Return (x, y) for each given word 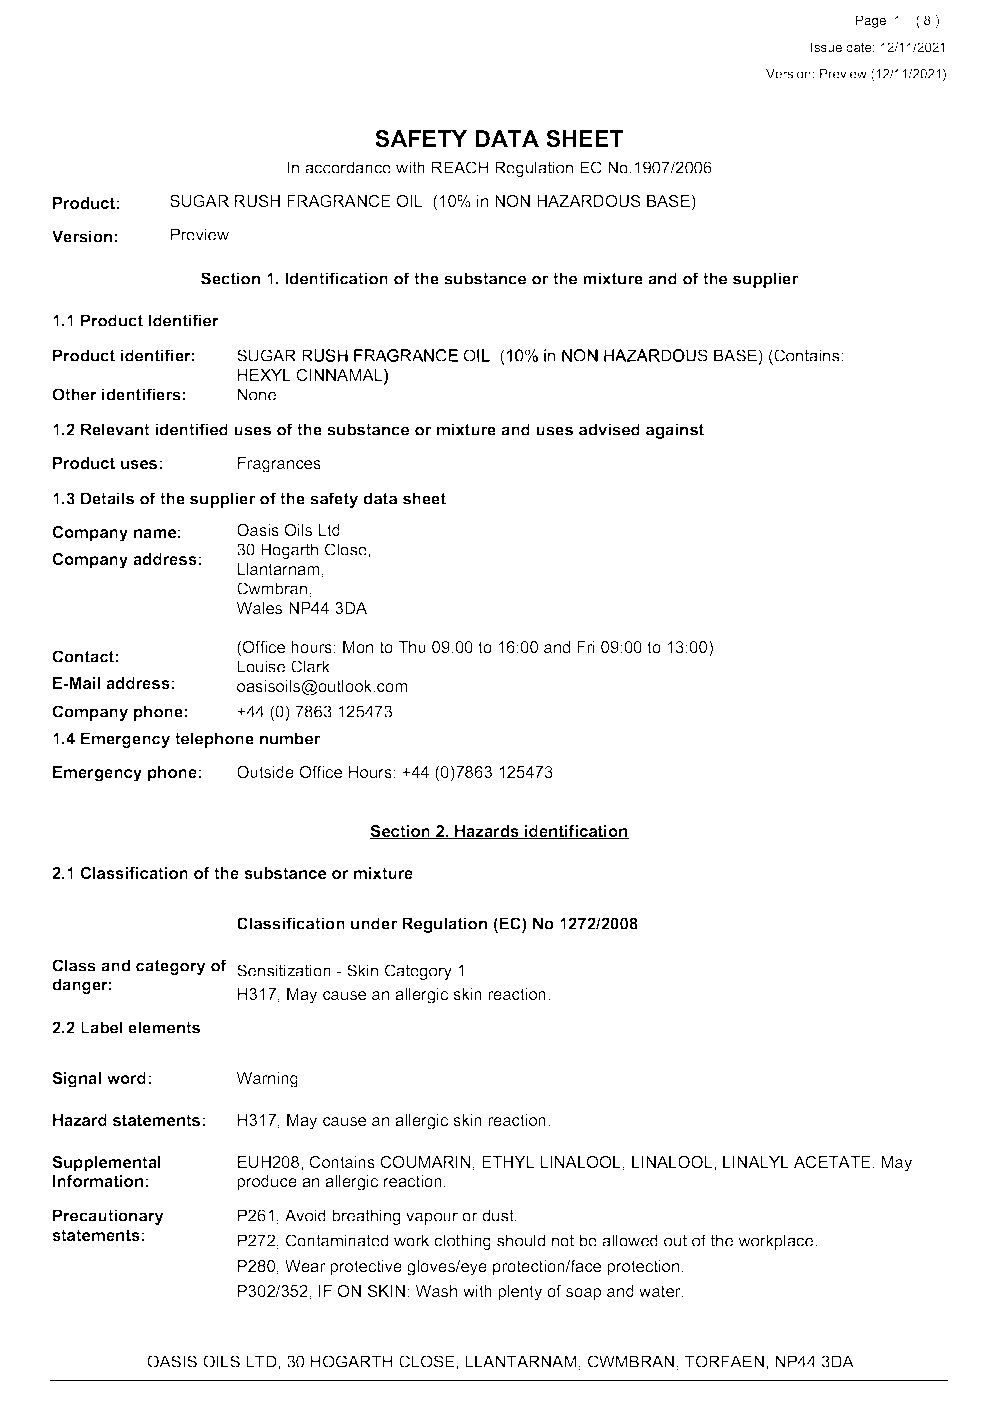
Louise (261, 666)
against (675, 431)
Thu (412, 647)
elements (164, 1027)
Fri (586, 647)
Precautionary (108, 1217)
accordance (348, 167)
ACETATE (832, 1162)
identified (191, 429)
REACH (460, 167)
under (374, 923)
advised (609, 429)
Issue (826, 47)
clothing (462, 1242)
